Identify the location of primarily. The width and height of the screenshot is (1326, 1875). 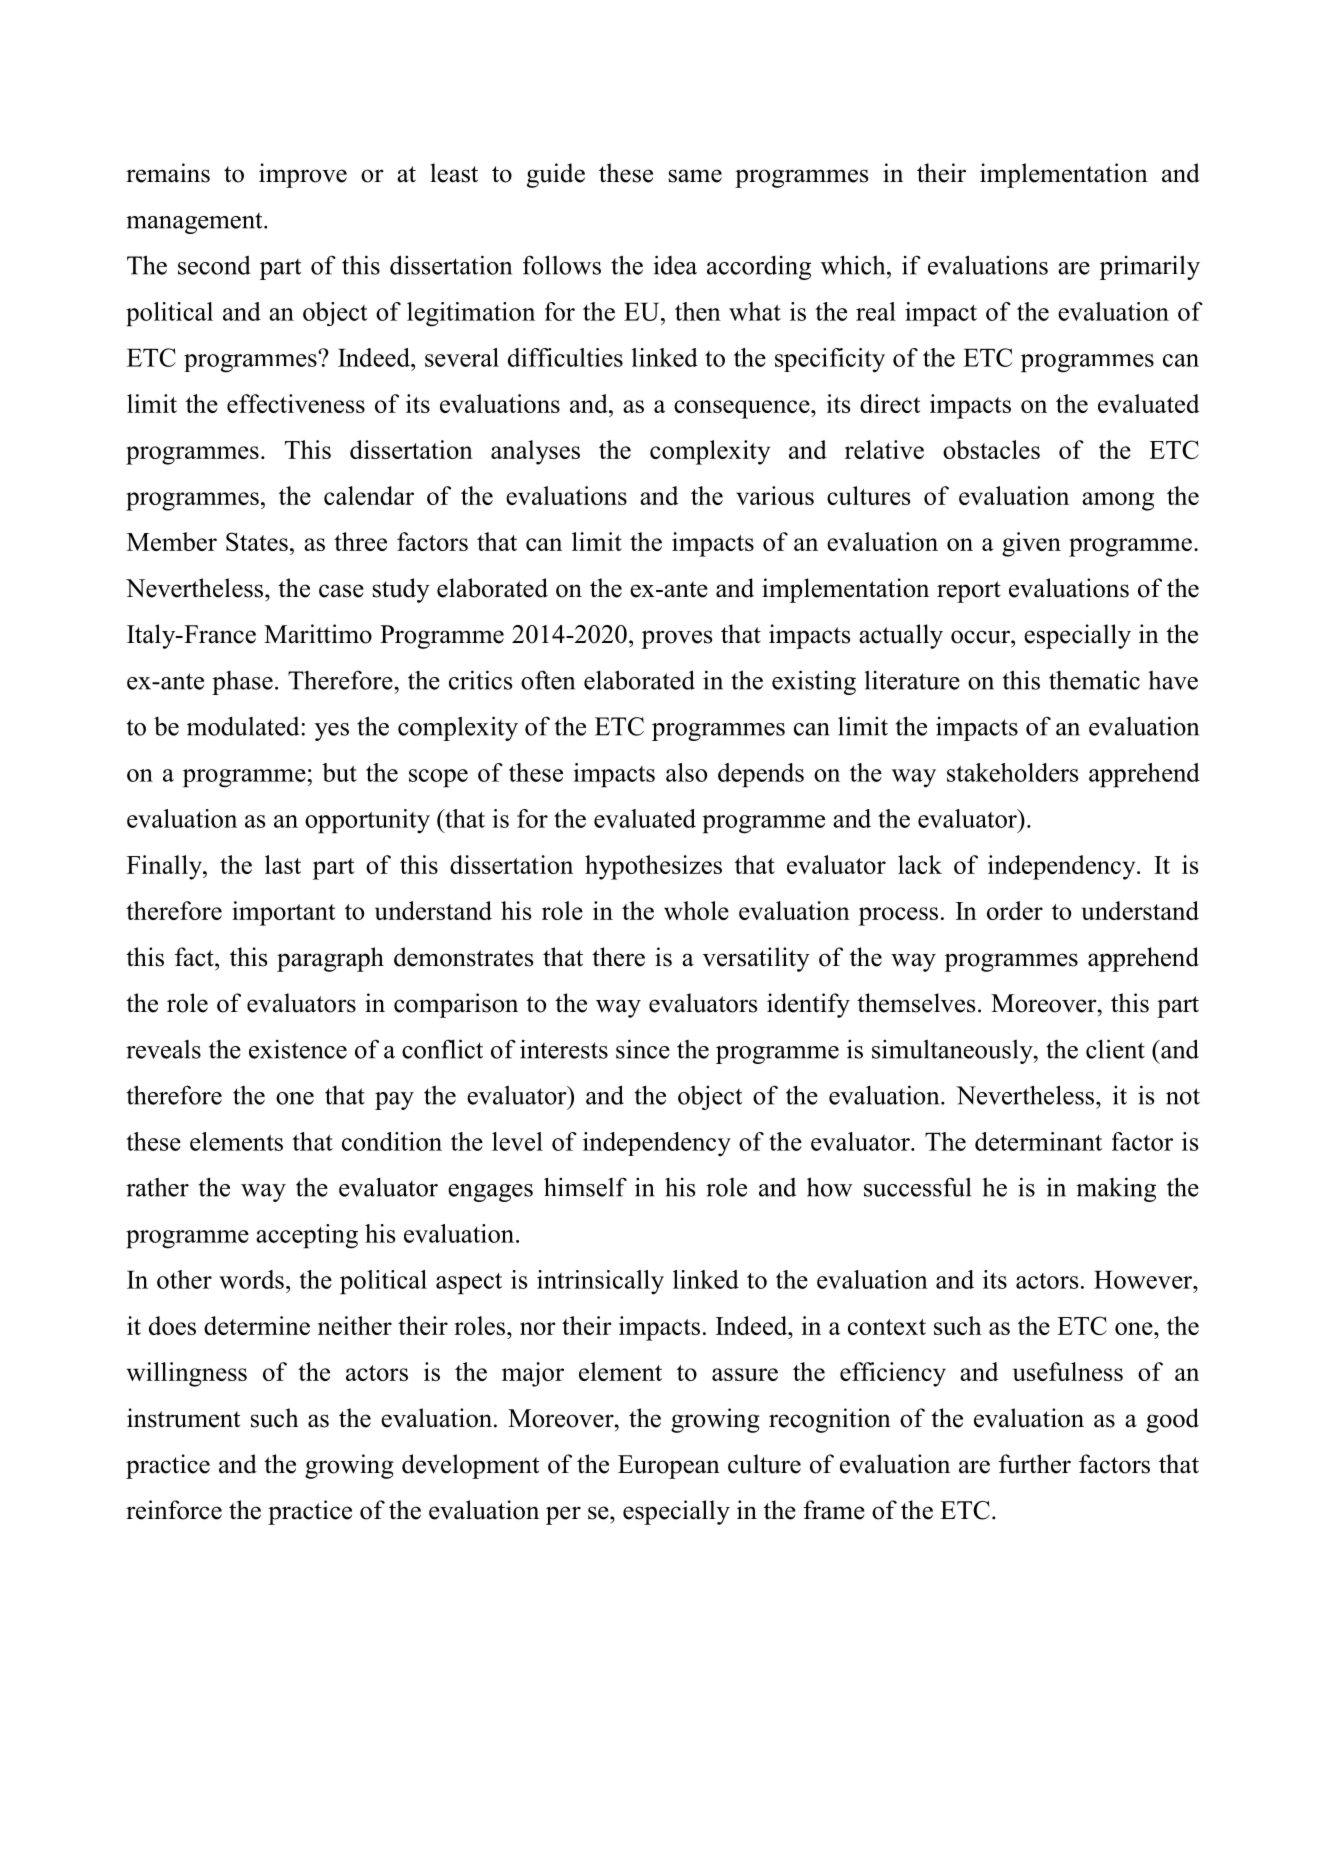
(1150, 267).
